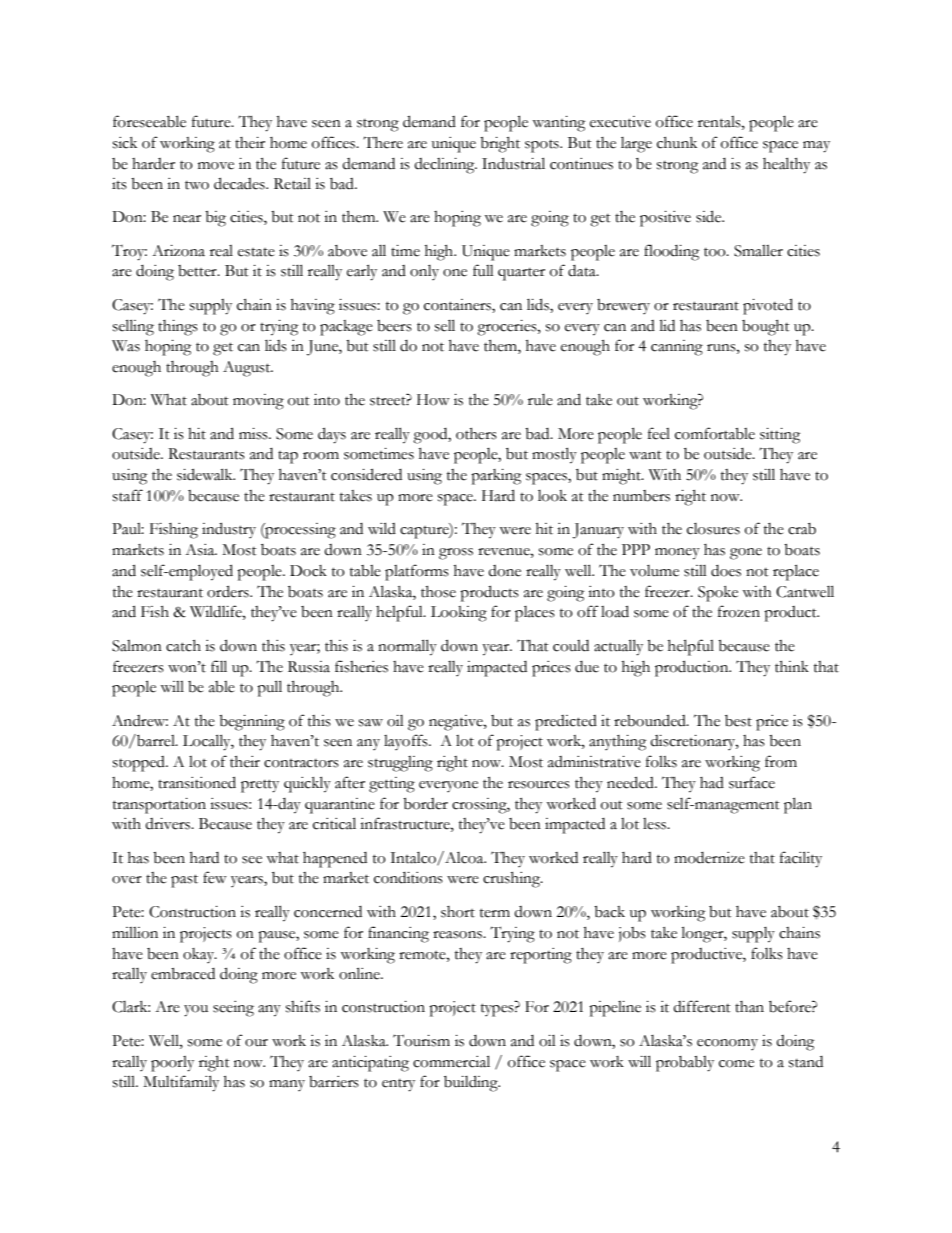 The width and height of the page is (952, 1233). I want to click on chunk, so click(677, 143).
